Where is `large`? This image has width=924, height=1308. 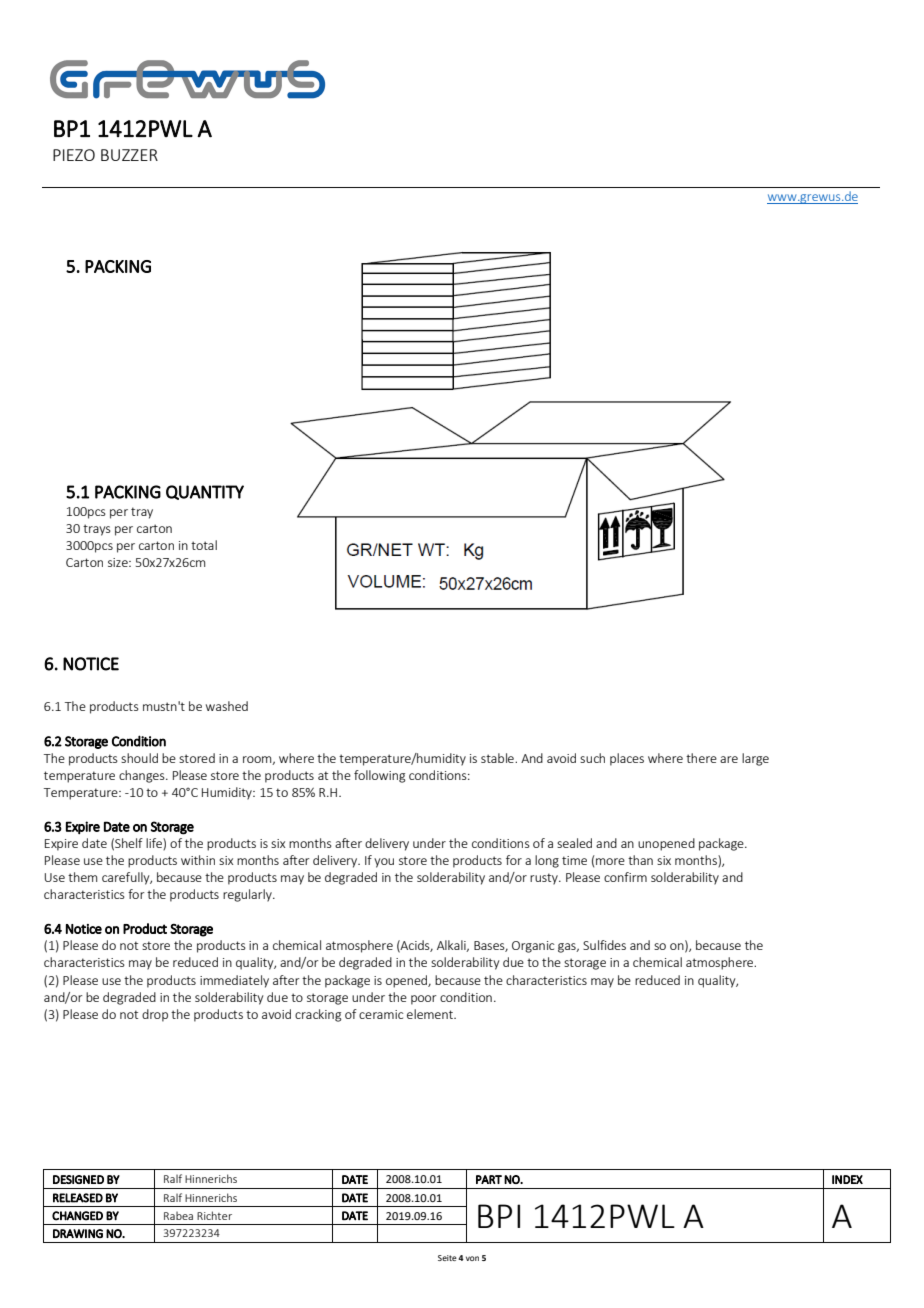
large is located at coordinates (755, 759).
